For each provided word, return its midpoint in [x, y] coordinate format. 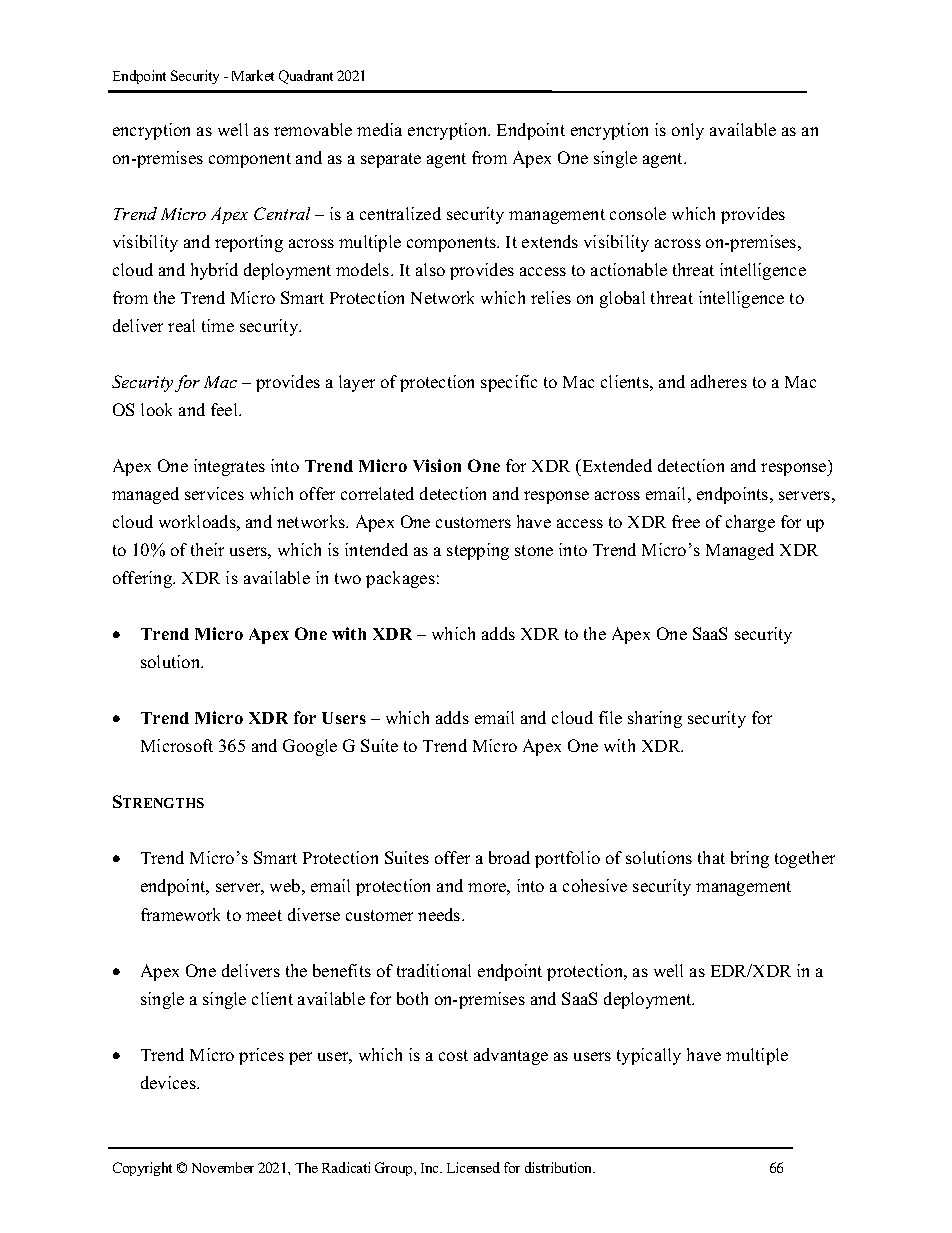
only [688, 131]
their [207, 549]
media [379, 129]
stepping [478, 551]
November [223, 1167]
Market [253, 75]
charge [750, 523]
